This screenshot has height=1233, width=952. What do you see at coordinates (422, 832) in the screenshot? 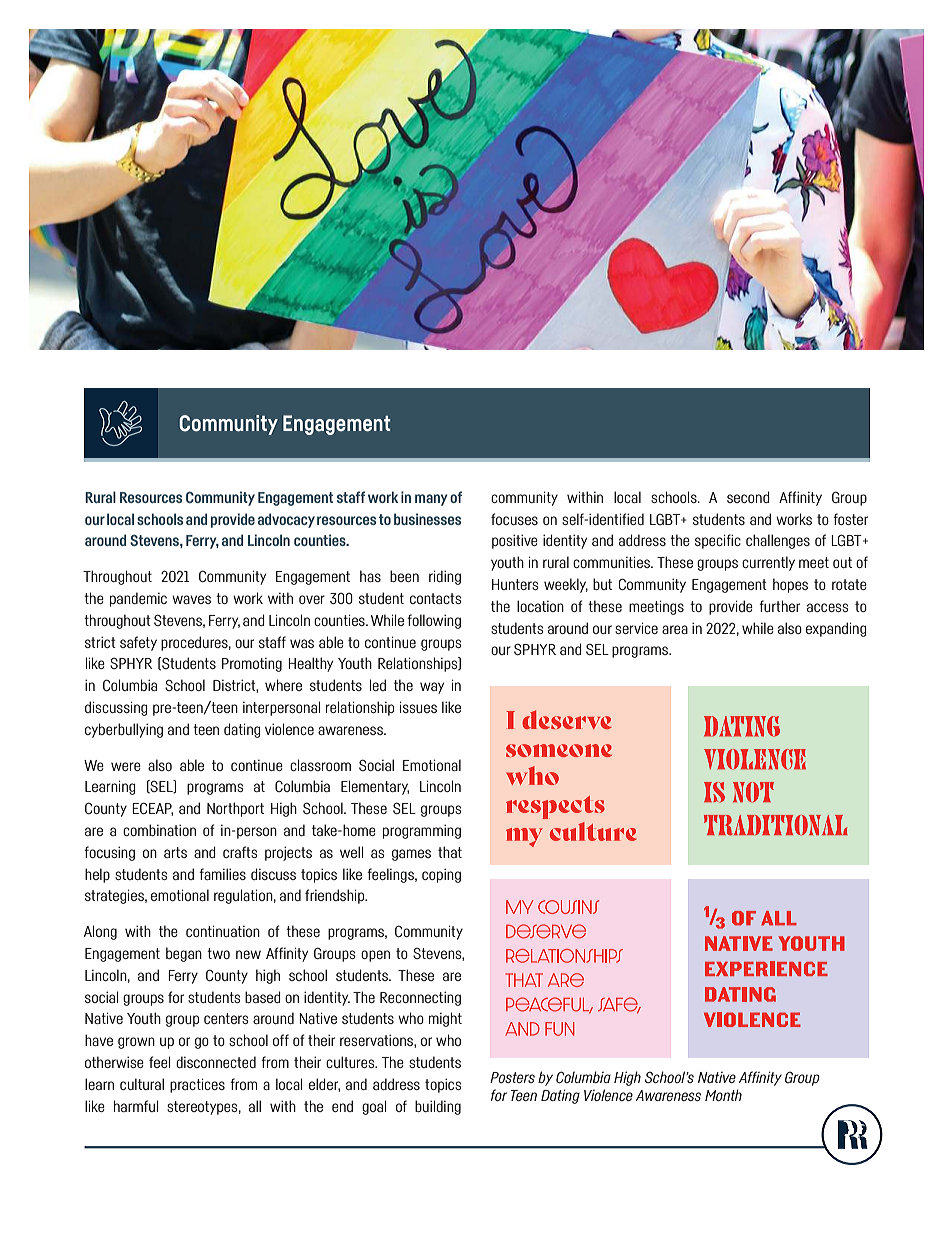
I see `programming` at bounding box center [422, 832].
